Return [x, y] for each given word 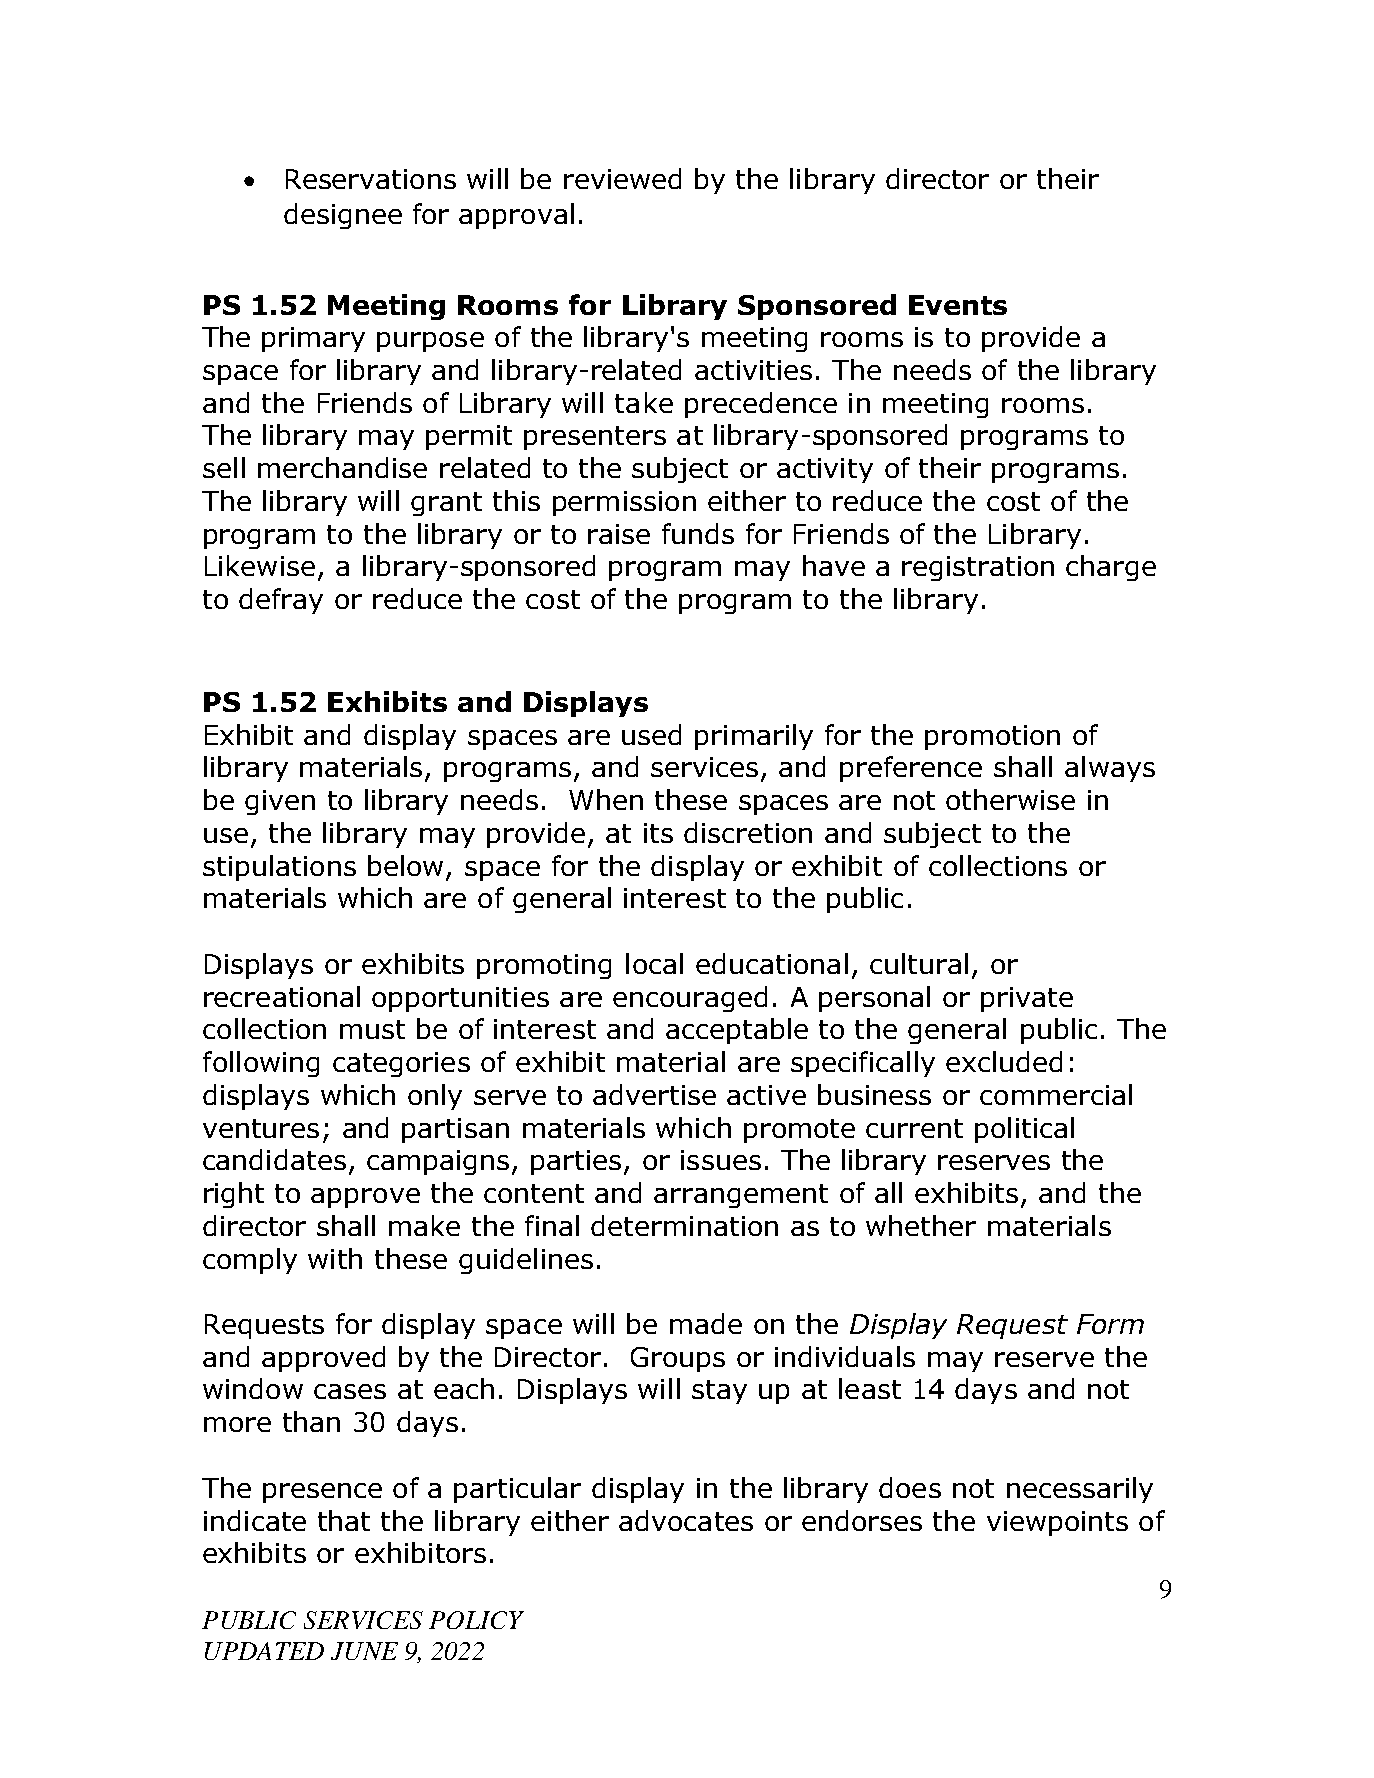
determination [684, 1225]
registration [978, 568]
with [335, 1258]
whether [921, 1225]
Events [958, 305]
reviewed [622, 178]
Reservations [371, 179]
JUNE [364, 1651]
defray [281, 601]
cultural [919, 963]
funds [698, 533]
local [654, 963]
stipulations [279, 868]
